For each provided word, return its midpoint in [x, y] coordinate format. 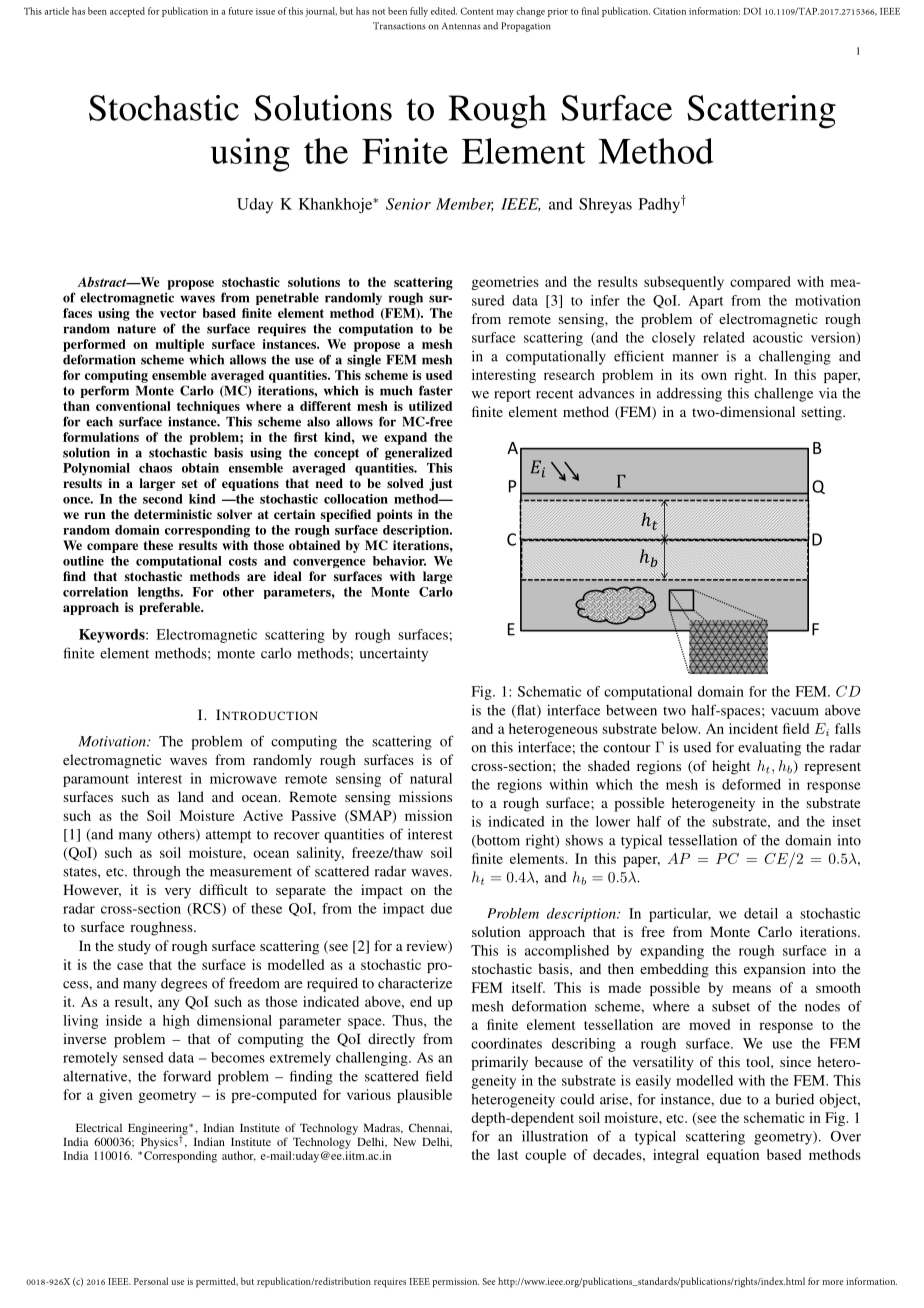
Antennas [461, 26]
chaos [155, 468]
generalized [418, 453]
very [178, 893]
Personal [151, 1281]
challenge [783, 395]
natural [431, 778]
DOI [752, 11]
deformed [751, 784]
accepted [127, 12]
